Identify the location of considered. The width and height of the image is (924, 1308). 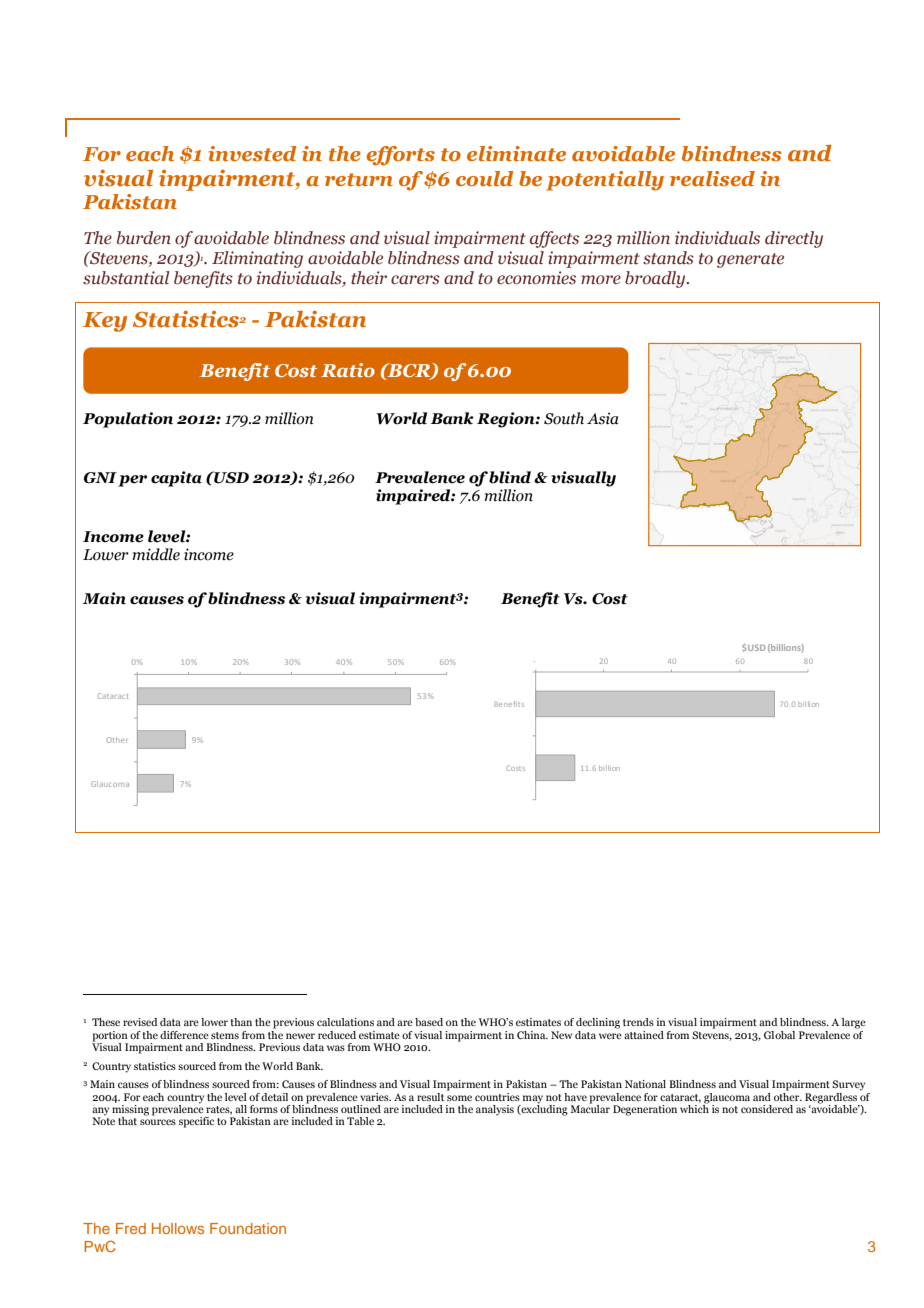
(767, 1109).
